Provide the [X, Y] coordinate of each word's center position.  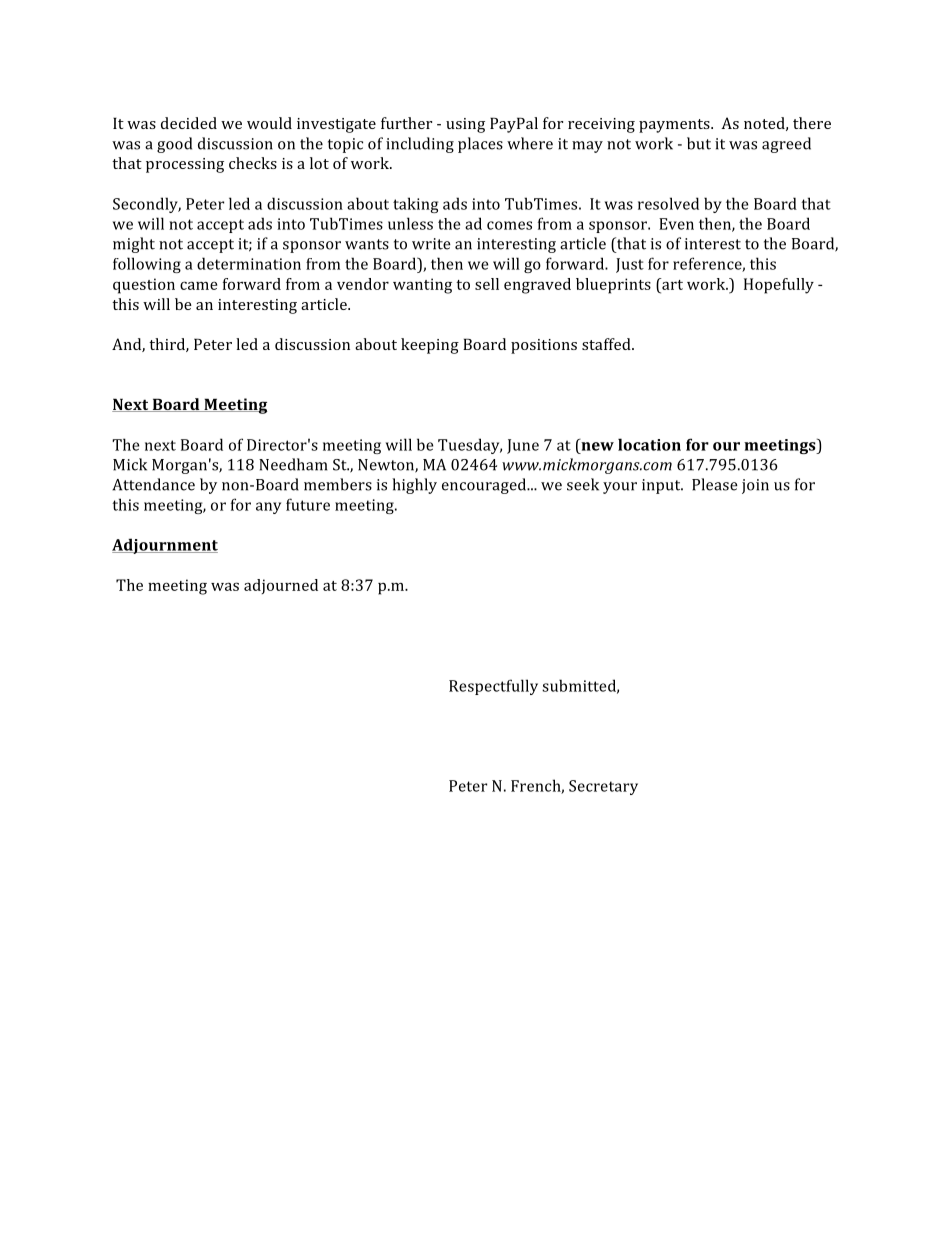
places [480, 145]
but [699, 143]
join [755, 486]
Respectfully [493, 687]
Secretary [603, 787]
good [174, 145]
